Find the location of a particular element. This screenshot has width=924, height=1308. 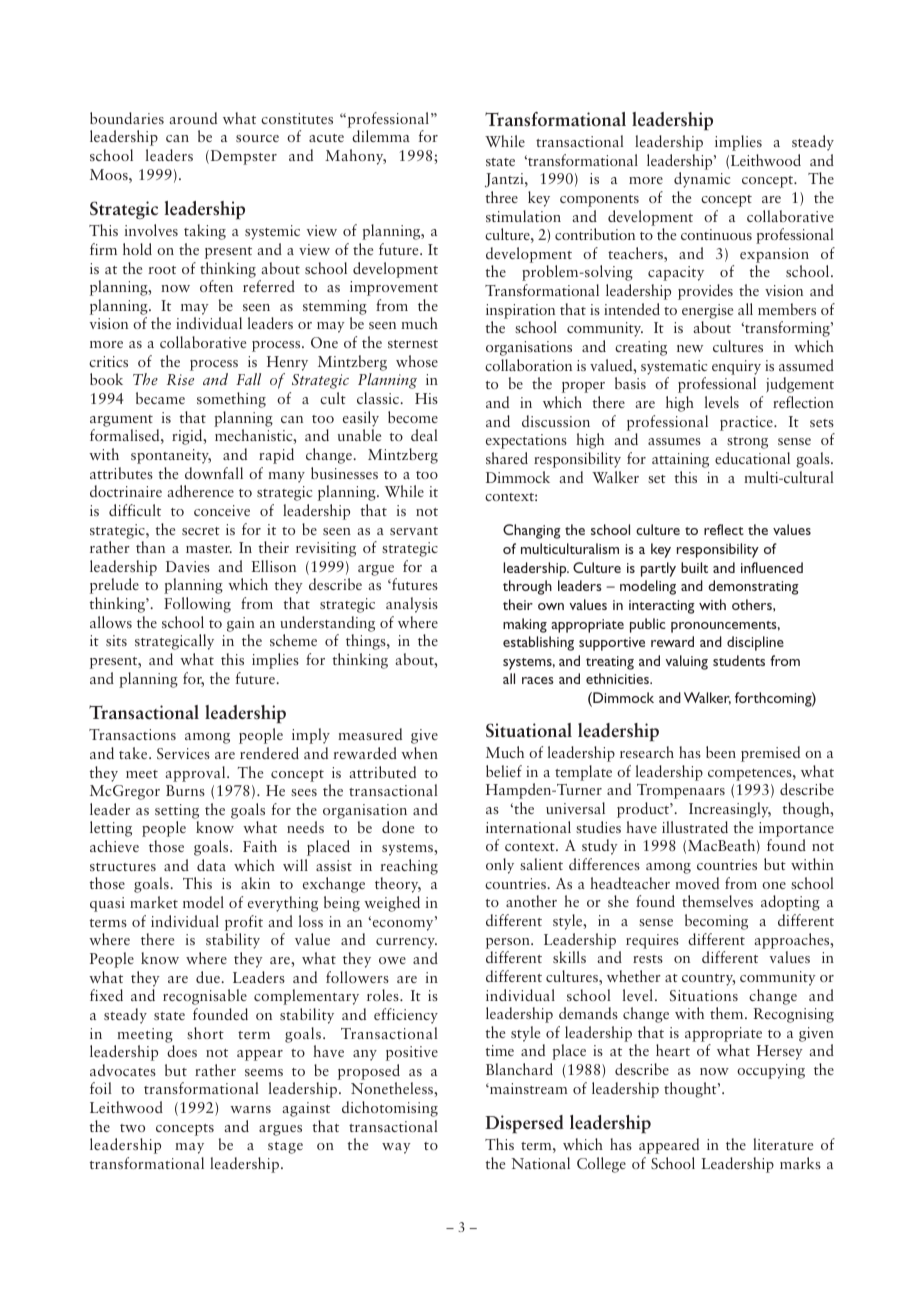

enquiry is located at coordinates (736, 367).
